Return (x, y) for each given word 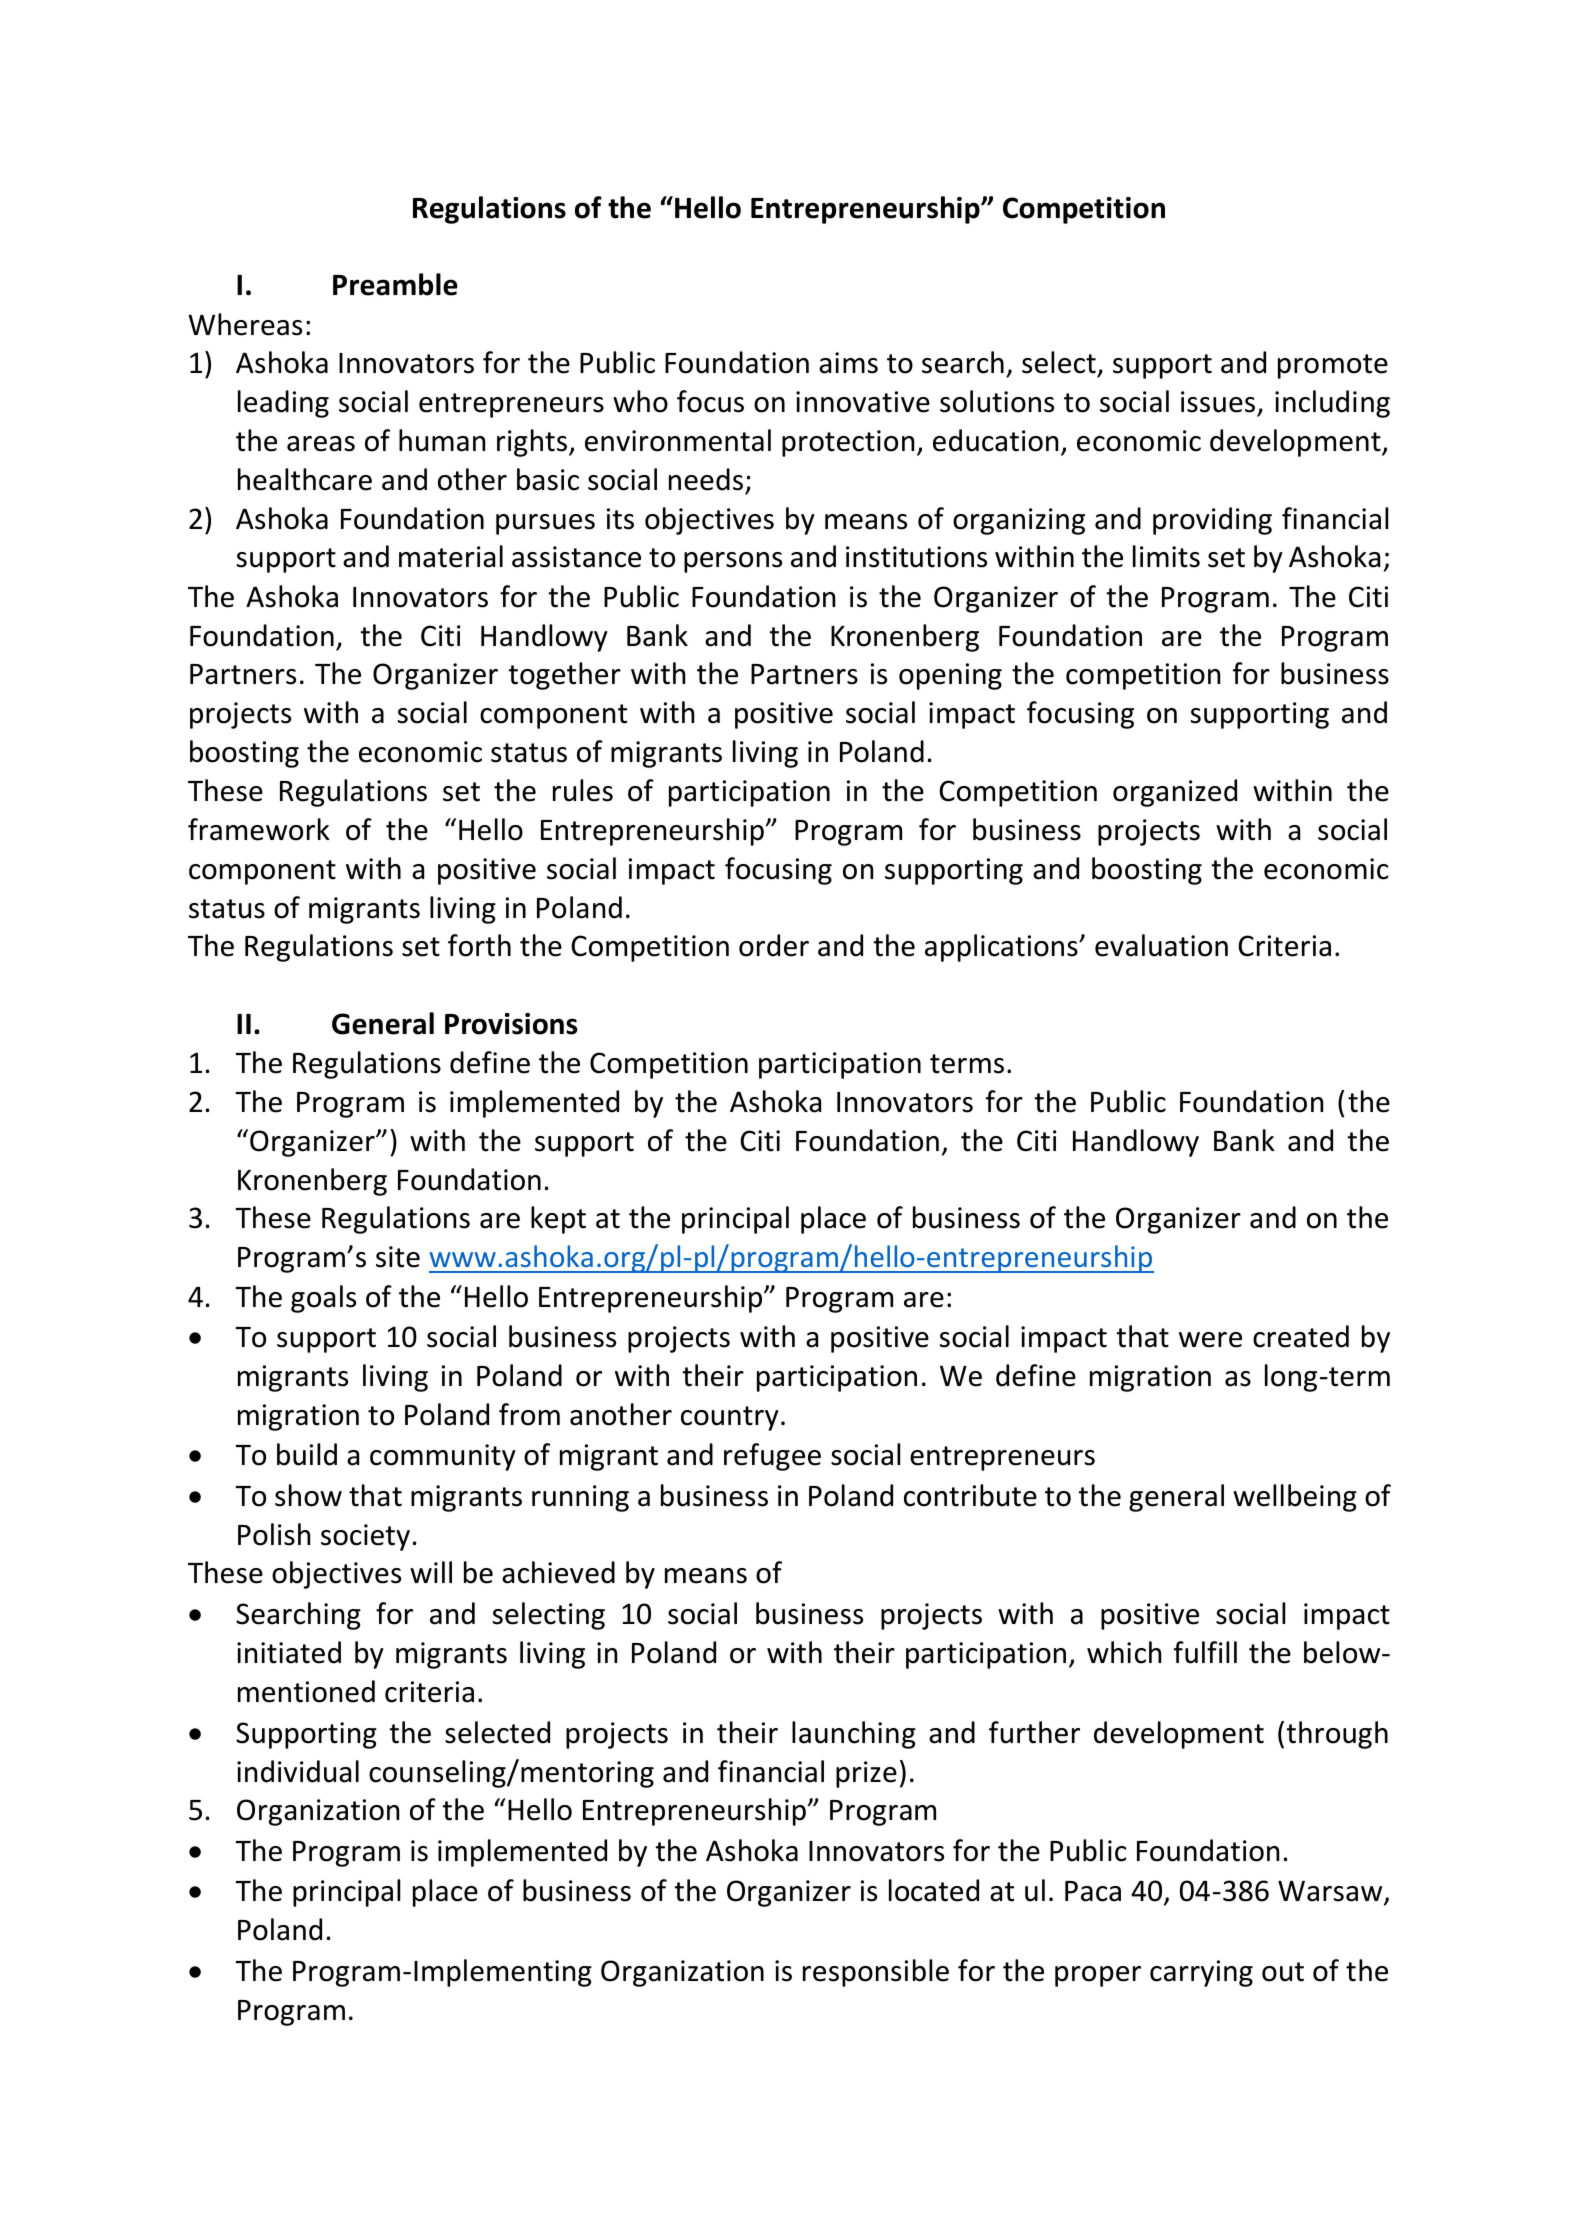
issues (1218, 402)
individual (298, 1771)
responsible (876, 1973)
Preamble (395, 284)
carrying (1201, 1973)
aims (848, 363)
